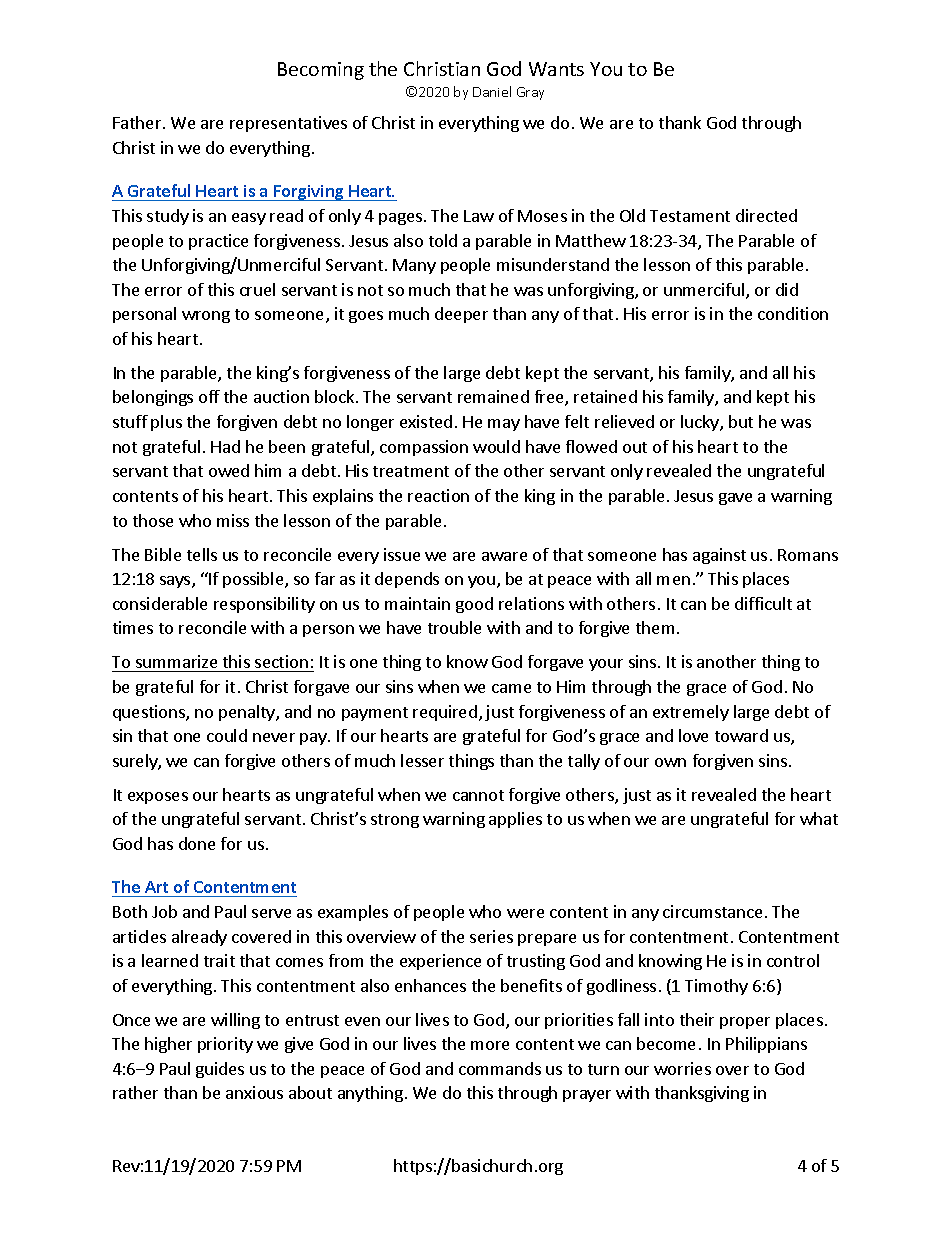  Describe the element at coordinates (233, 520) in the page. I see `miss` at that location.
